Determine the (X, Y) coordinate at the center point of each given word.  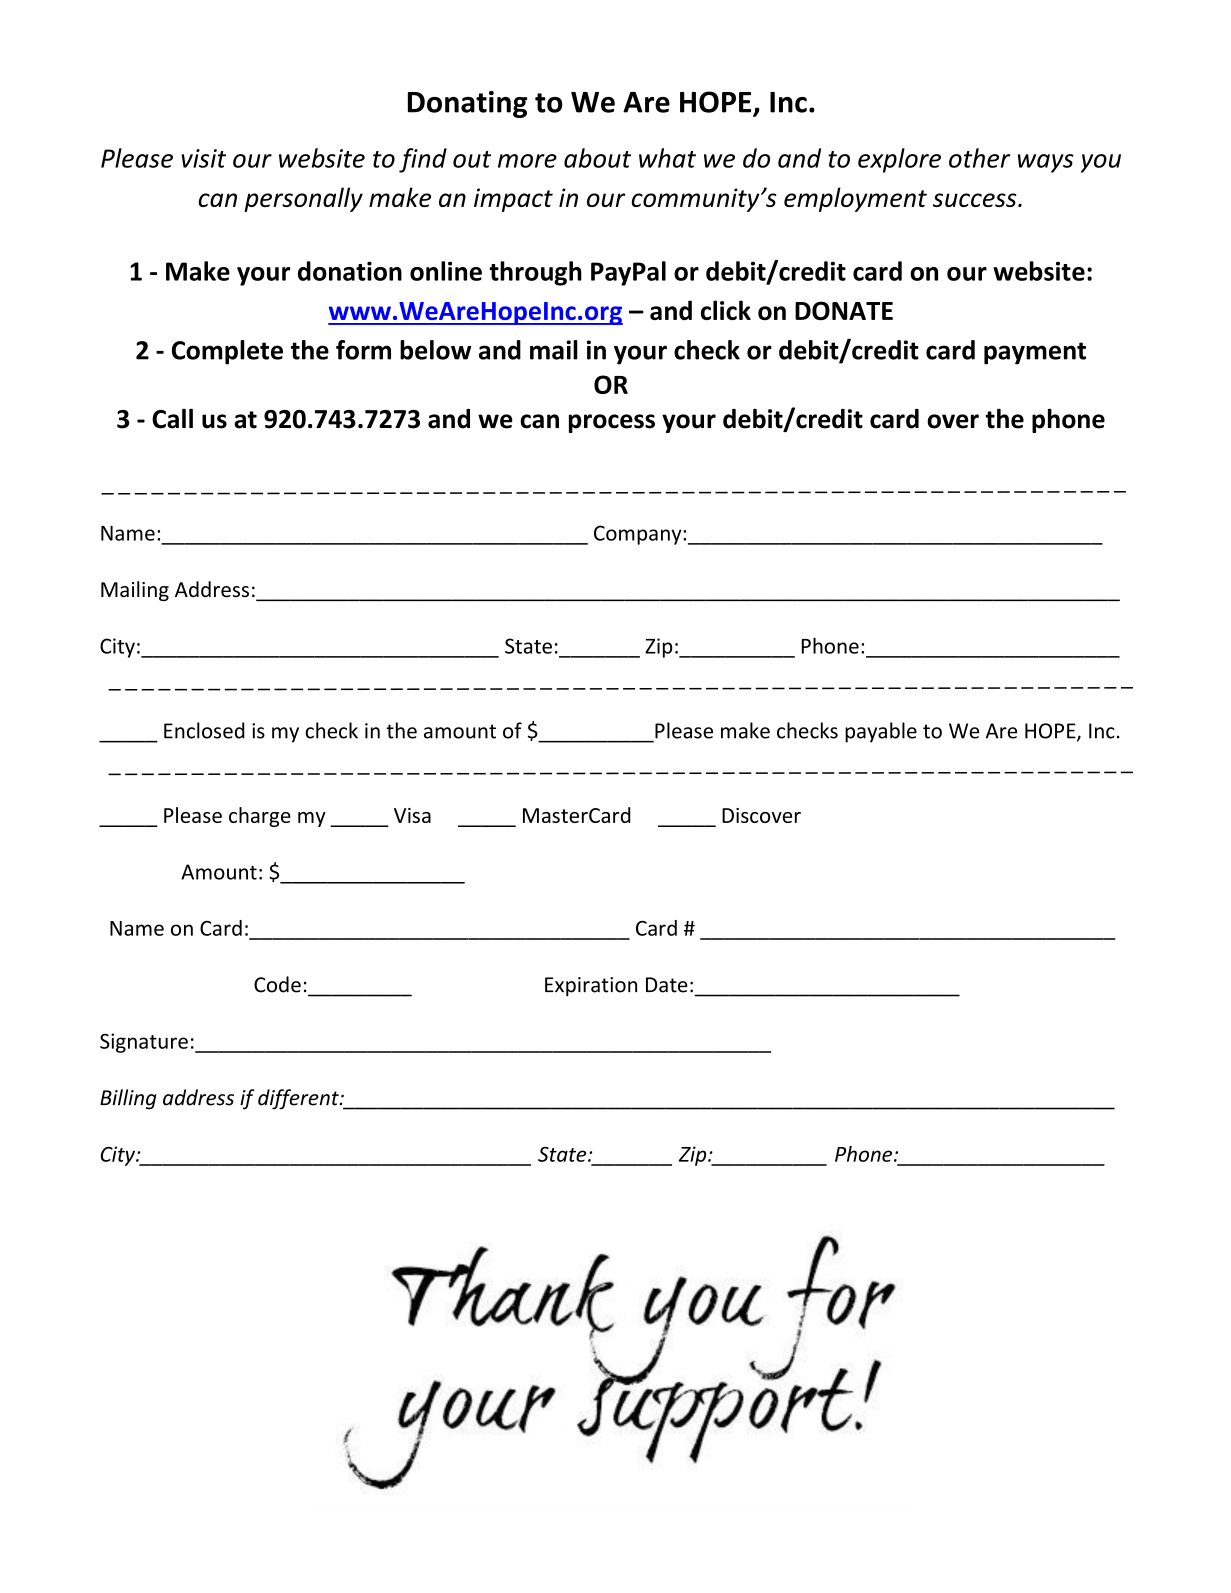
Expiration (591, 987)
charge (260, 817)
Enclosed (204, 730)
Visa (412, 815)
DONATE (844, 310)
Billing (128, 1099)
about (597, 158)
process (612, 423)
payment (1035, 353)
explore (899, 160)
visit (203, 158)
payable (881, 732)
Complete (227, 352)
